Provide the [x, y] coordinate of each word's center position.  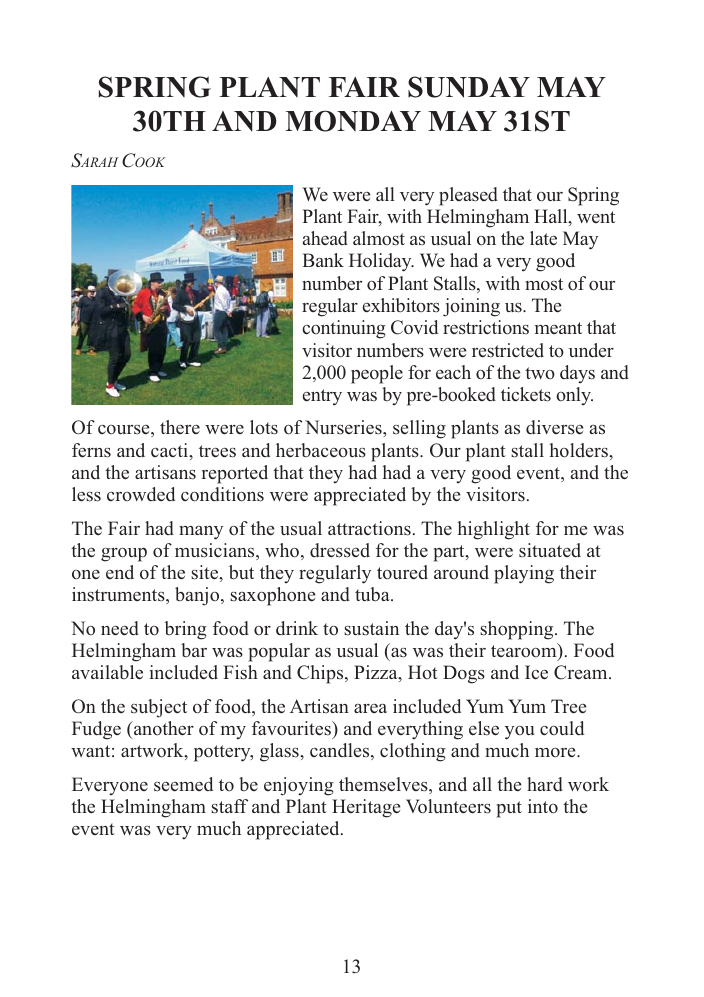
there [180, 427]
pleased [468, 196]
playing [524, 574]
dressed [340, 550]
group [124, 555]
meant [558, 328]
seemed [183, 784]
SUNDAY [469, 87]
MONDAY [353, 121]
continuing [344, 329]
